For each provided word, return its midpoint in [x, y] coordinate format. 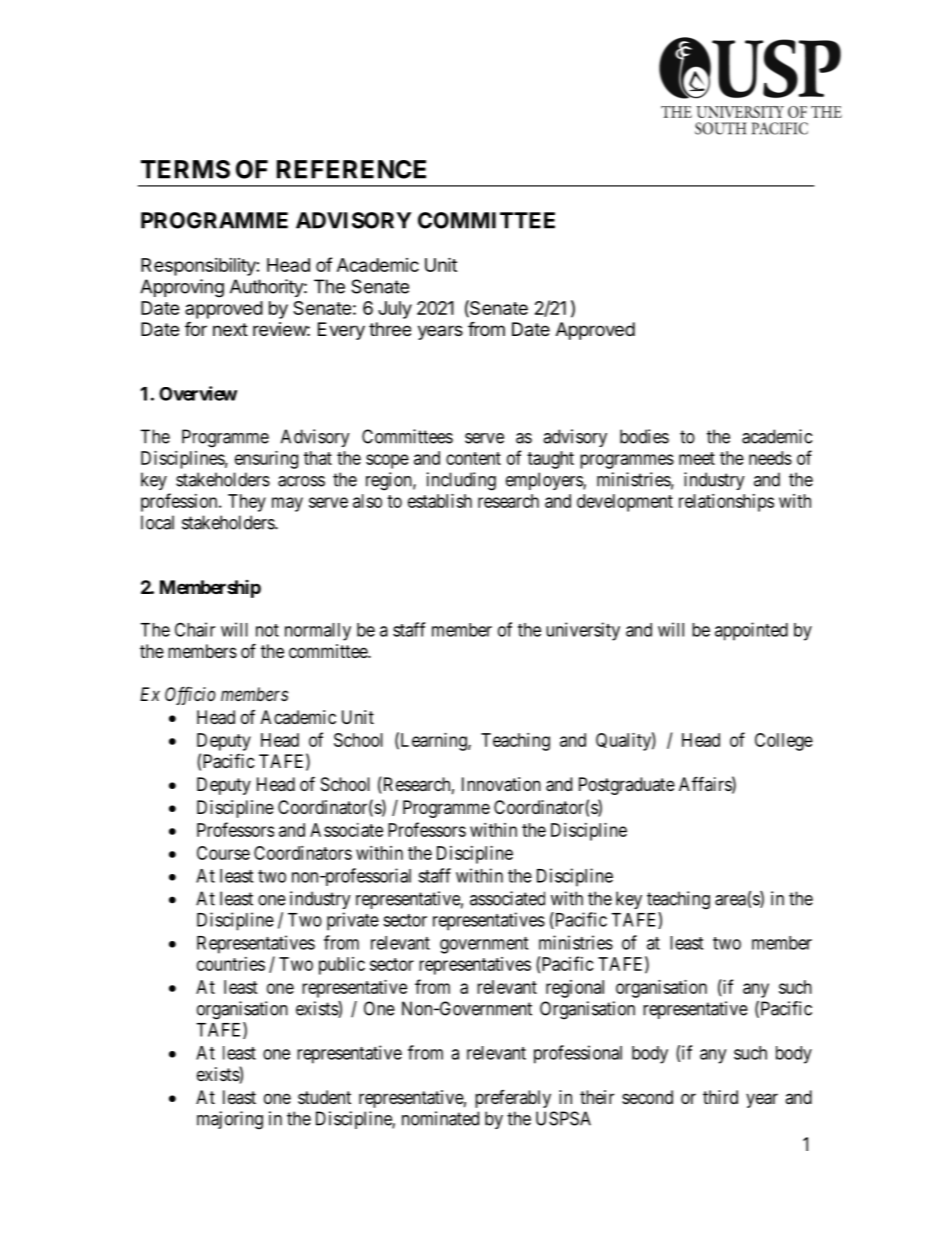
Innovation [501, 784]
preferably [513, 1099]
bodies [644, 436]
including [461, 481]
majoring [230, 1120]
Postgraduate [627, 786]
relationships [726, 503]
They [247, 503]
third [720, 1097]
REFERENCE [351, 169]
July [395, 310]
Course [223, 853]
